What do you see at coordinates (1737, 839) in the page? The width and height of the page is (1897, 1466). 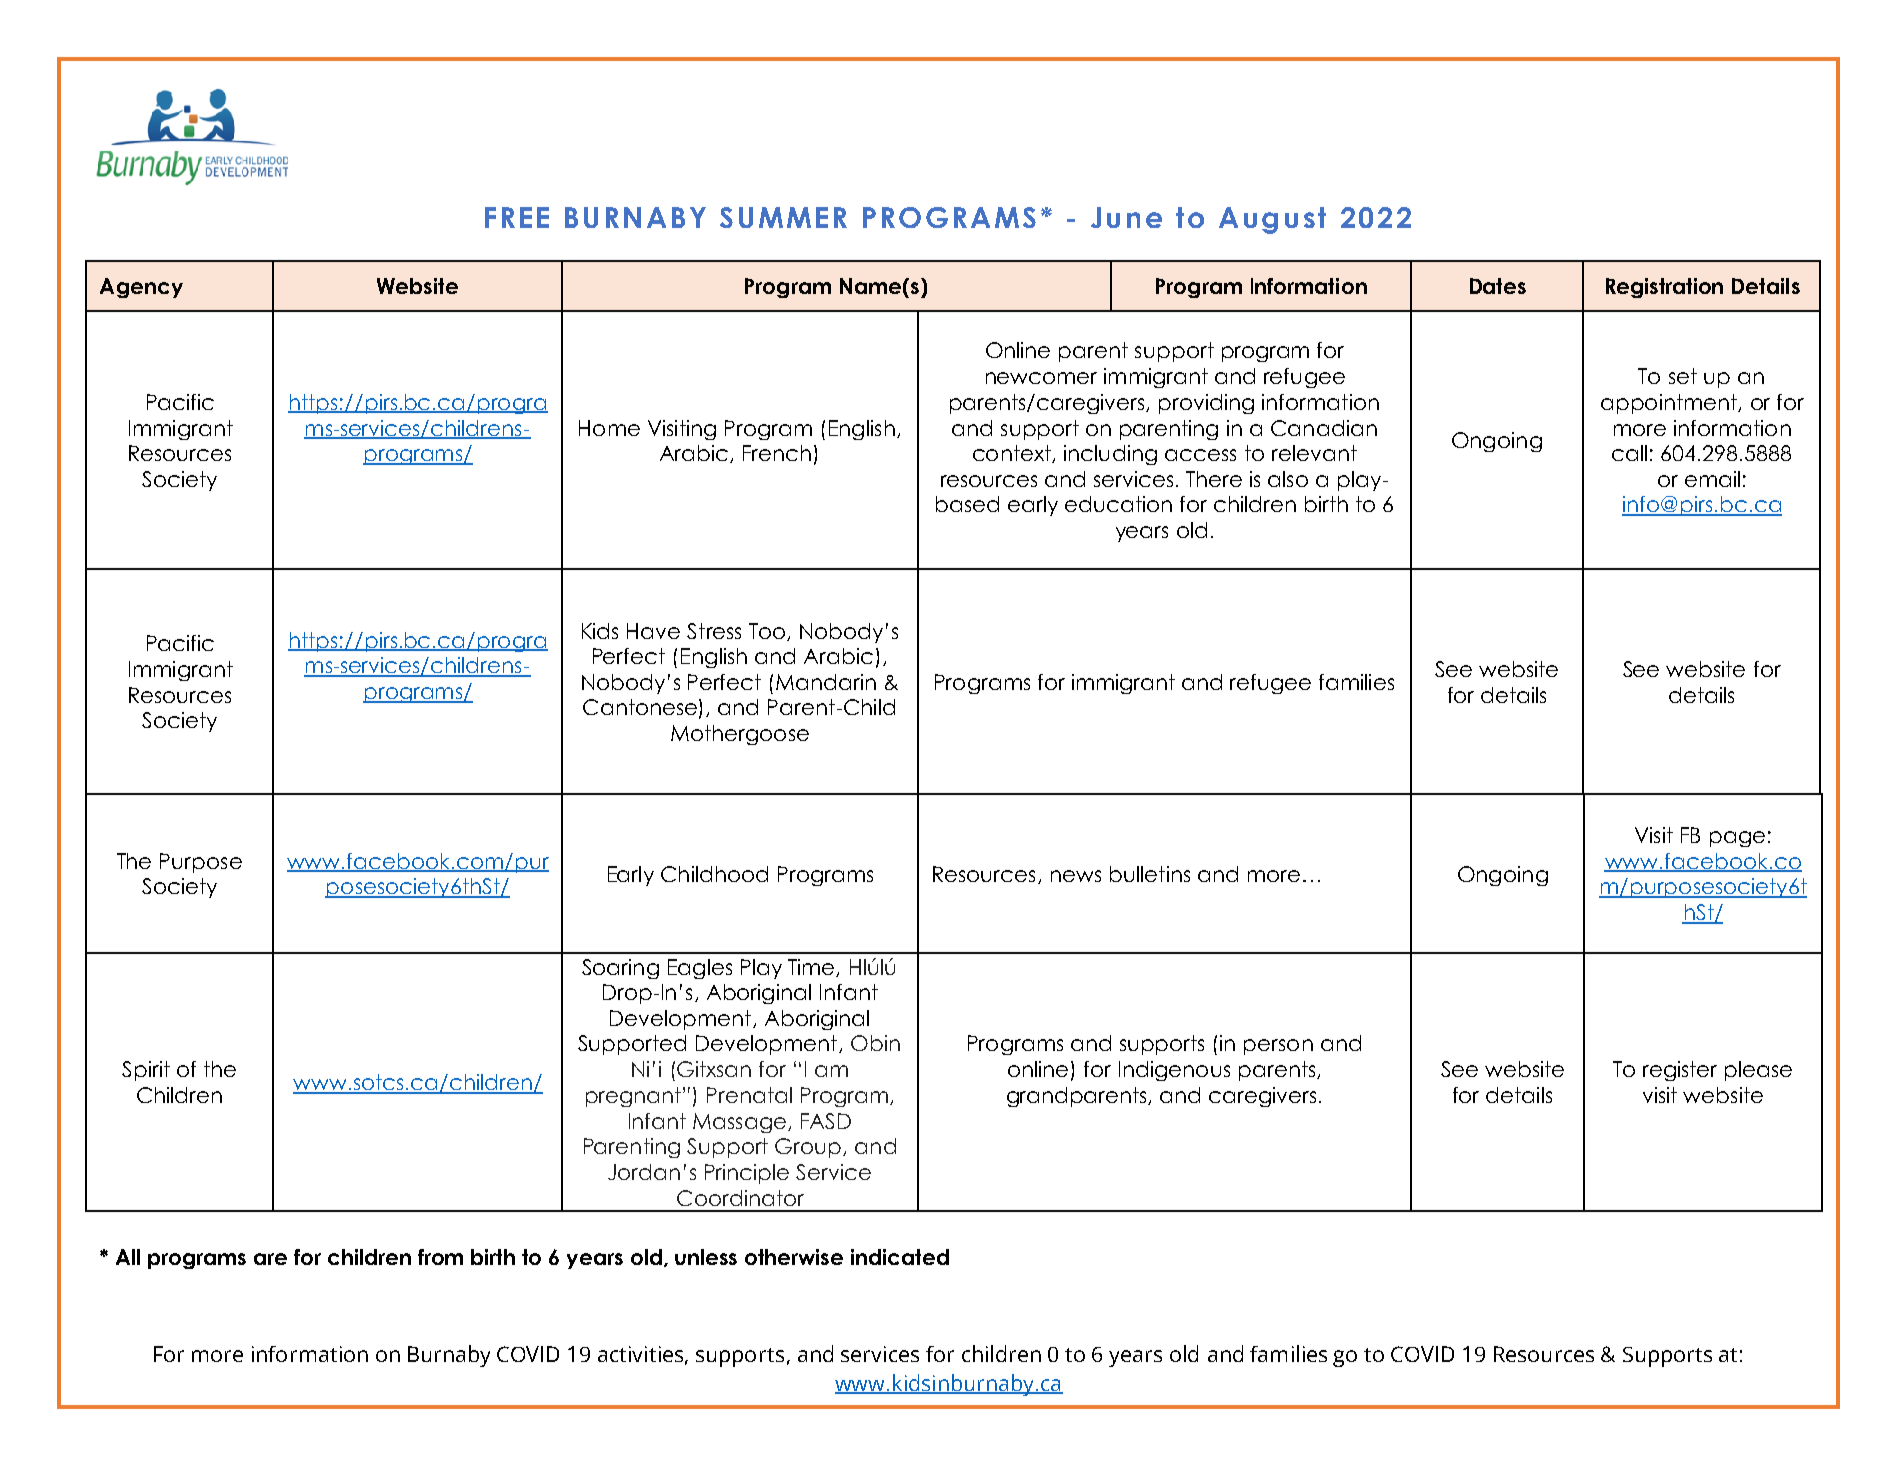 I see `page` at bounding box center [1737, 839].
